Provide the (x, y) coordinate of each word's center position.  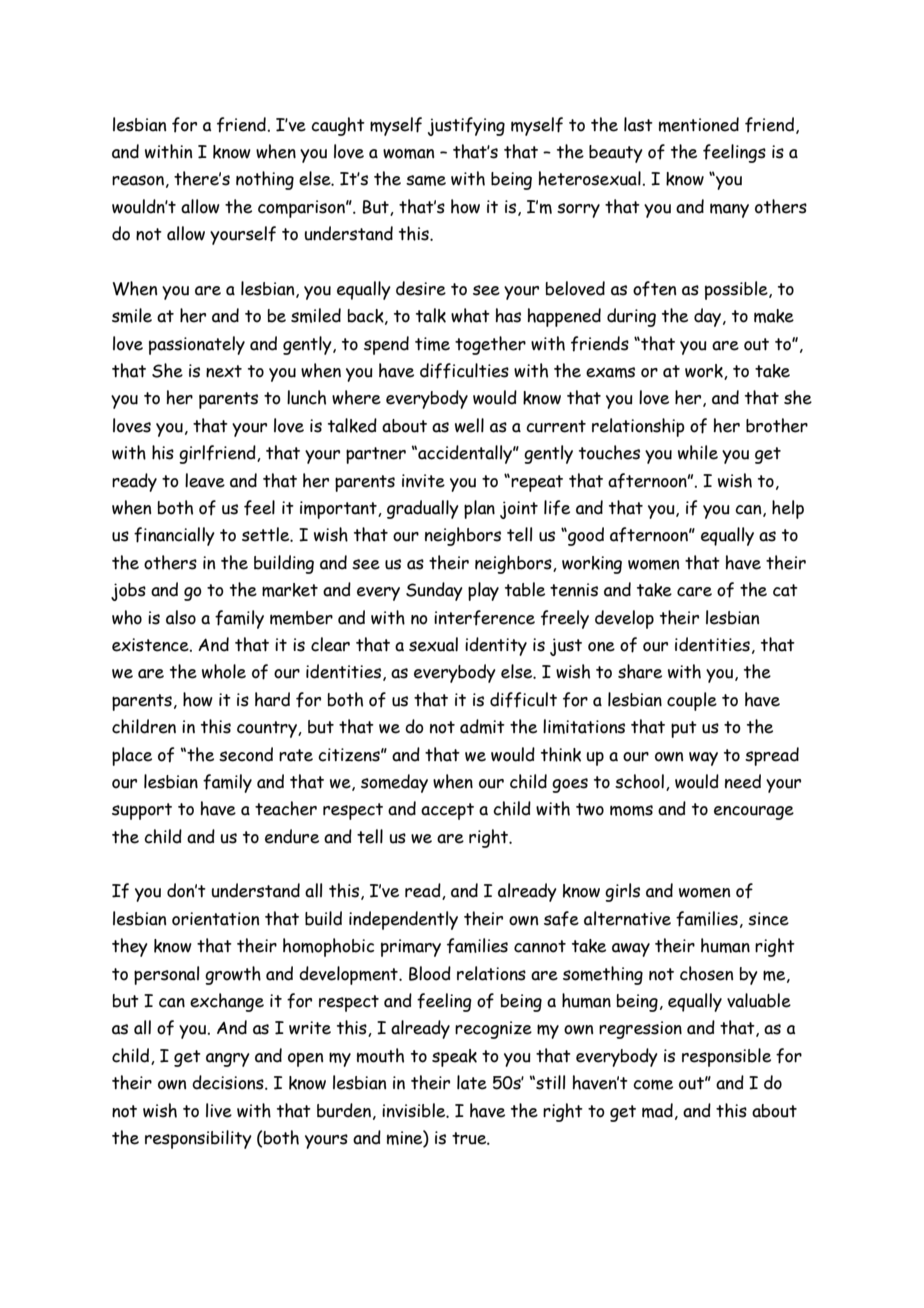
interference (484, 618)
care (694, 592)
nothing (265, 180)
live (219, 1110)
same (426, 180)
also (181, 617)
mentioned (699, 124)
